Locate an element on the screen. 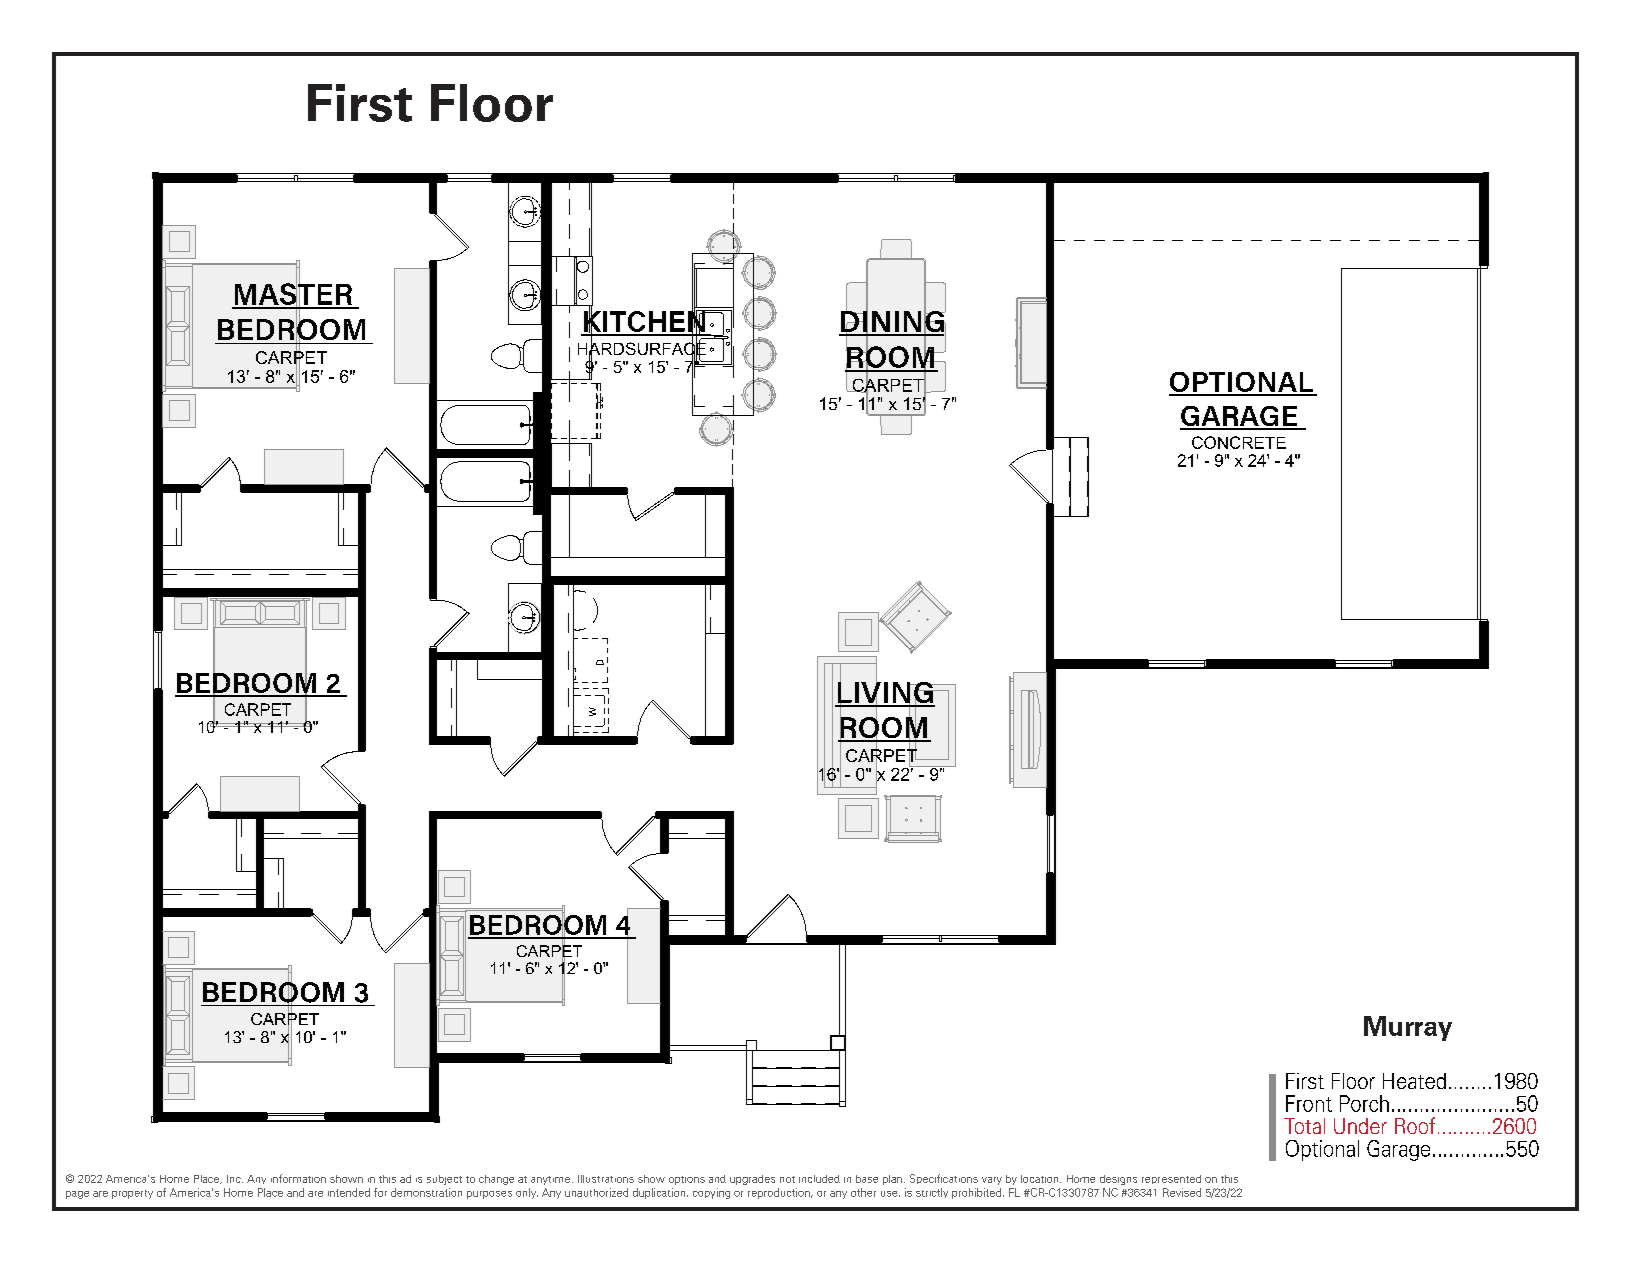 The image size is (1634, 1263). Front is located at coordinates (1309, 1103).
